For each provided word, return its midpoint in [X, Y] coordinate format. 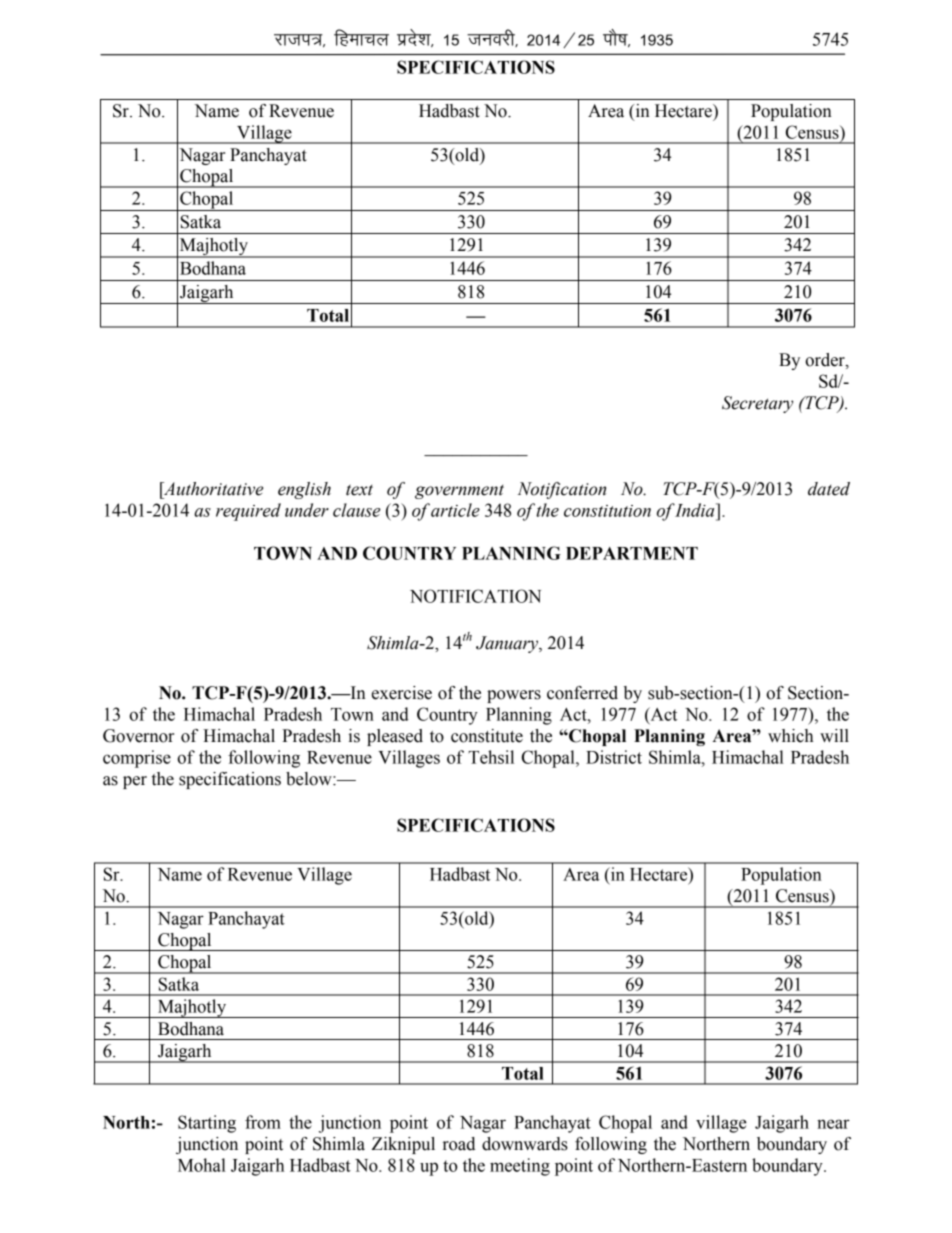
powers [514, 696]
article [455, 510]
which [790, 736]
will [834, 735]
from [263, 1122]
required [248, 512]
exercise [402, 693]
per [135, 782]
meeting [520, 1167]
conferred [582, 693]
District [614, 757]
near [833, 1124]
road [459, 1144]
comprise [137, 759]
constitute [487, 736]
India [695, 510]
